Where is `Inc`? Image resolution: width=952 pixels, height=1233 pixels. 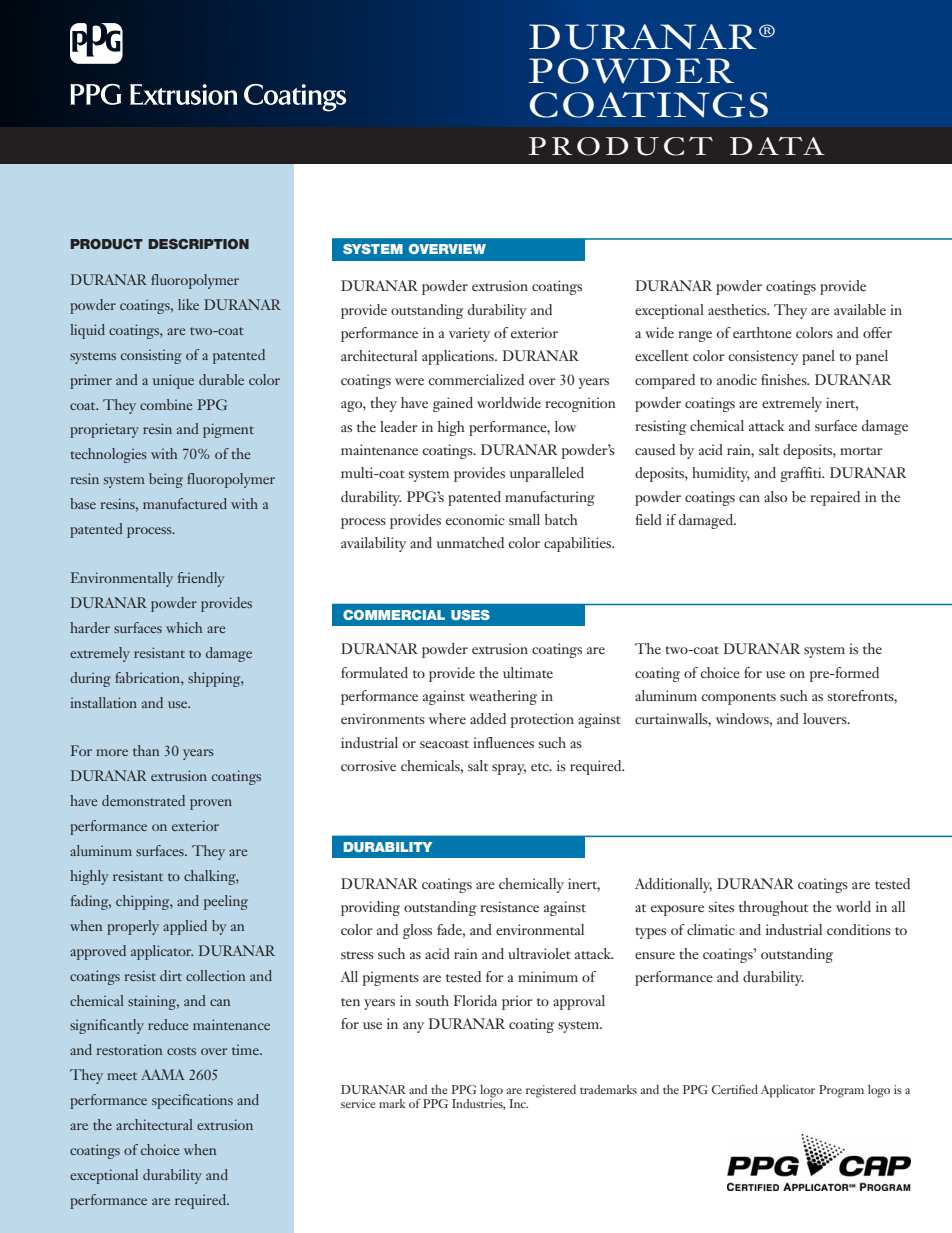
Inc is located at coordinates (518, 1103).
